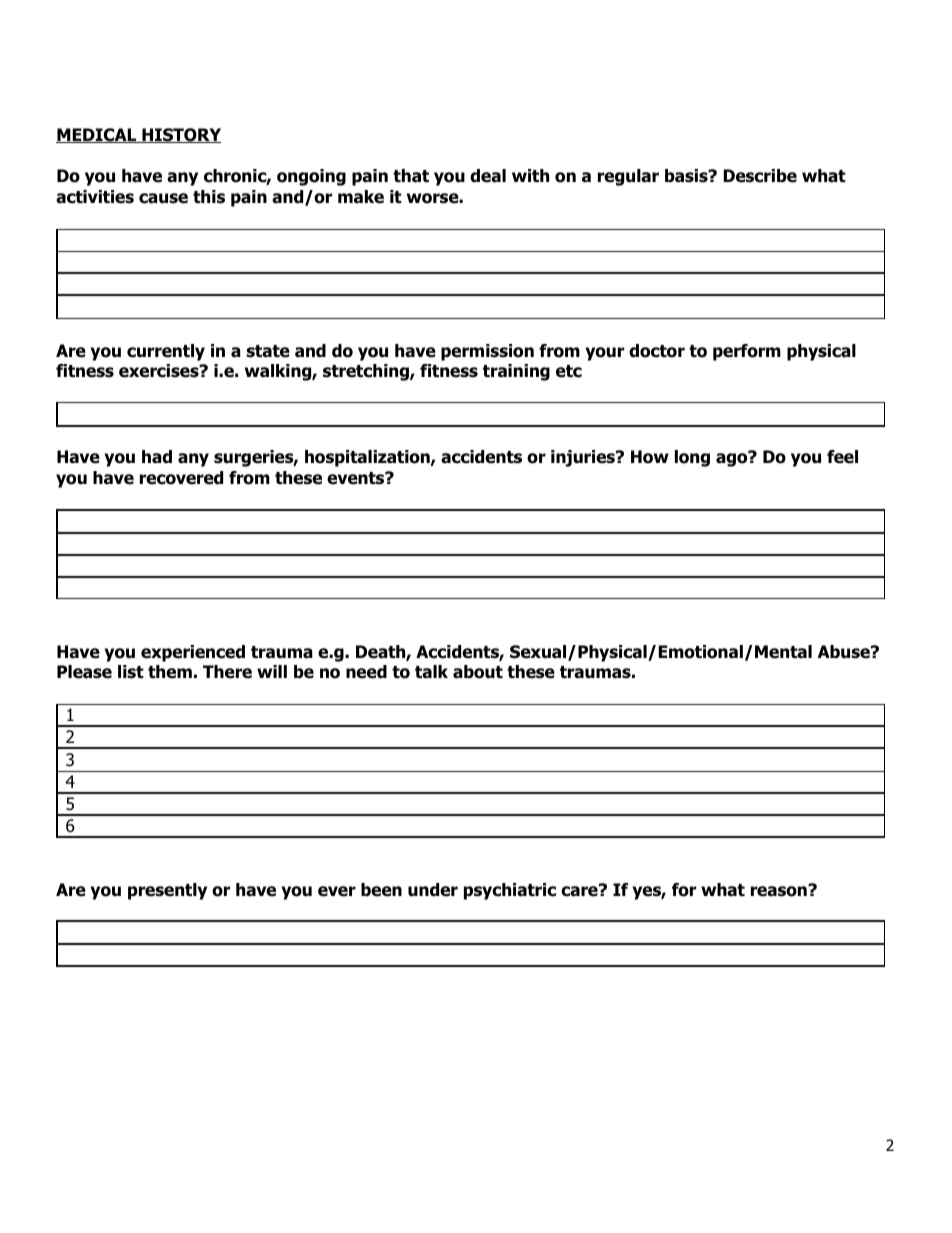  Describe the element at coordinates (170, 672) in the screenshot. I see `them` at that location.
